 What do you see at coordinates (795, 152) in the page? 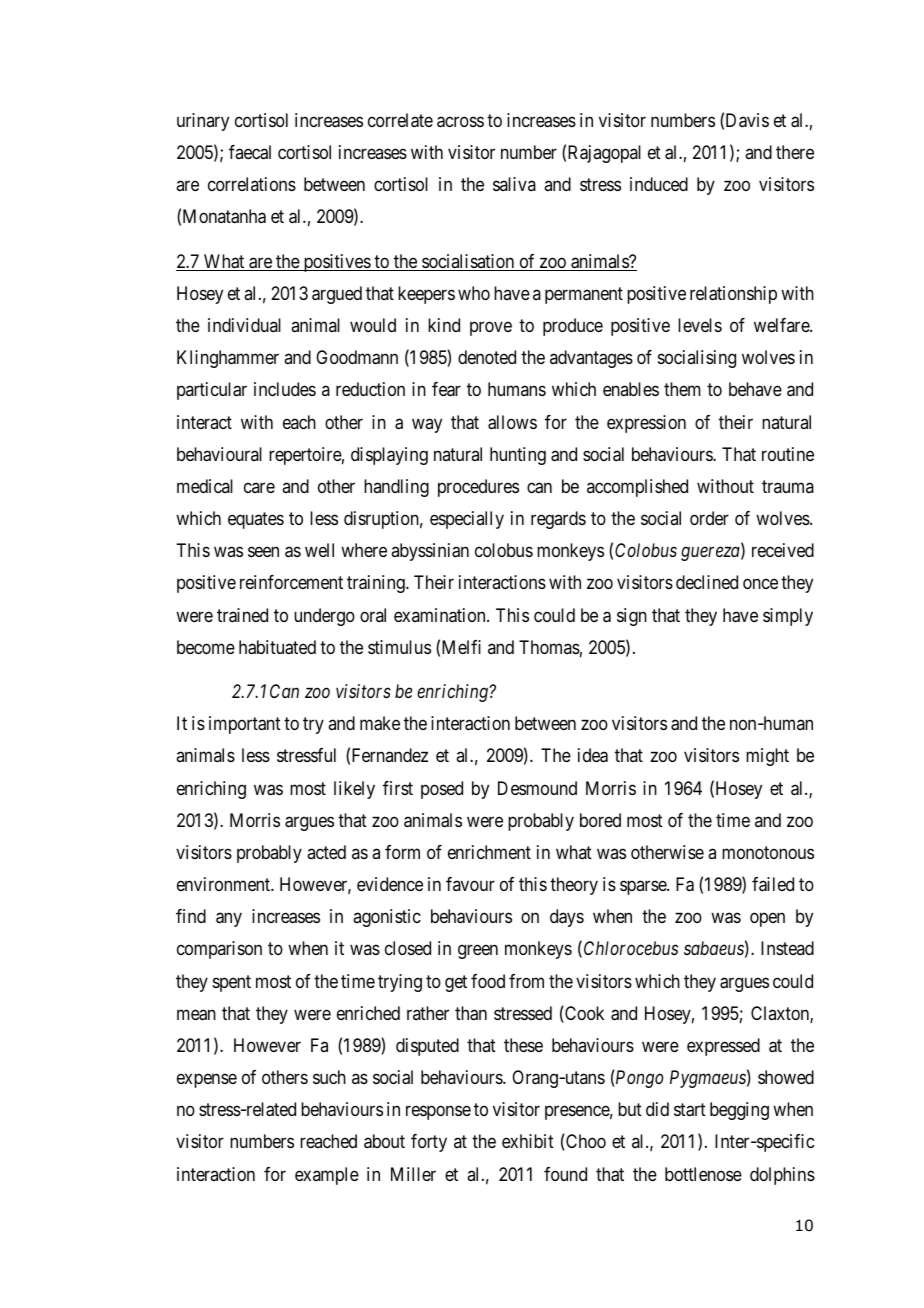
I see `there` at bounding box center [795, 152].
